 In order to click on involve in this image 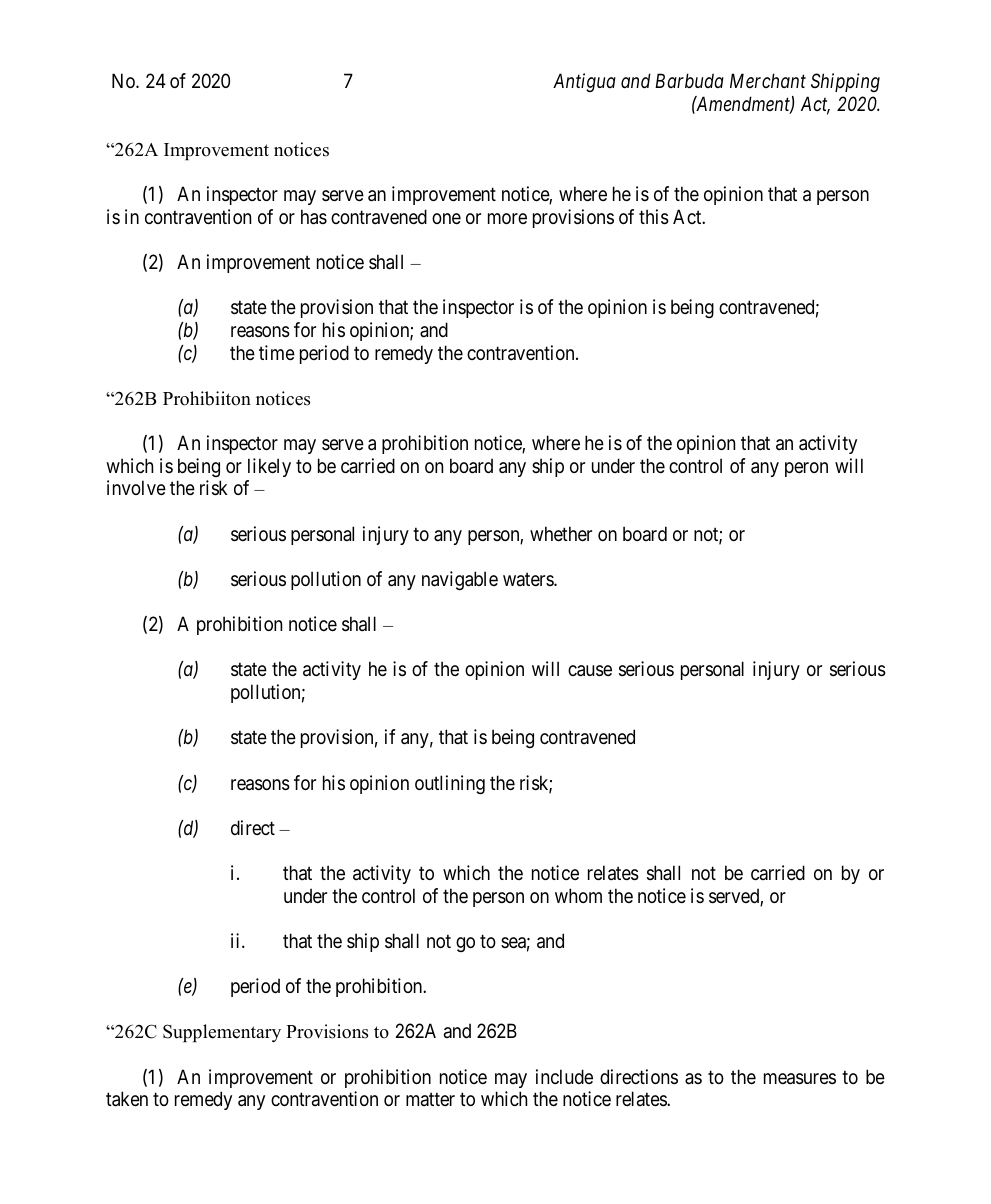, I will do `click(136, 488)`.
